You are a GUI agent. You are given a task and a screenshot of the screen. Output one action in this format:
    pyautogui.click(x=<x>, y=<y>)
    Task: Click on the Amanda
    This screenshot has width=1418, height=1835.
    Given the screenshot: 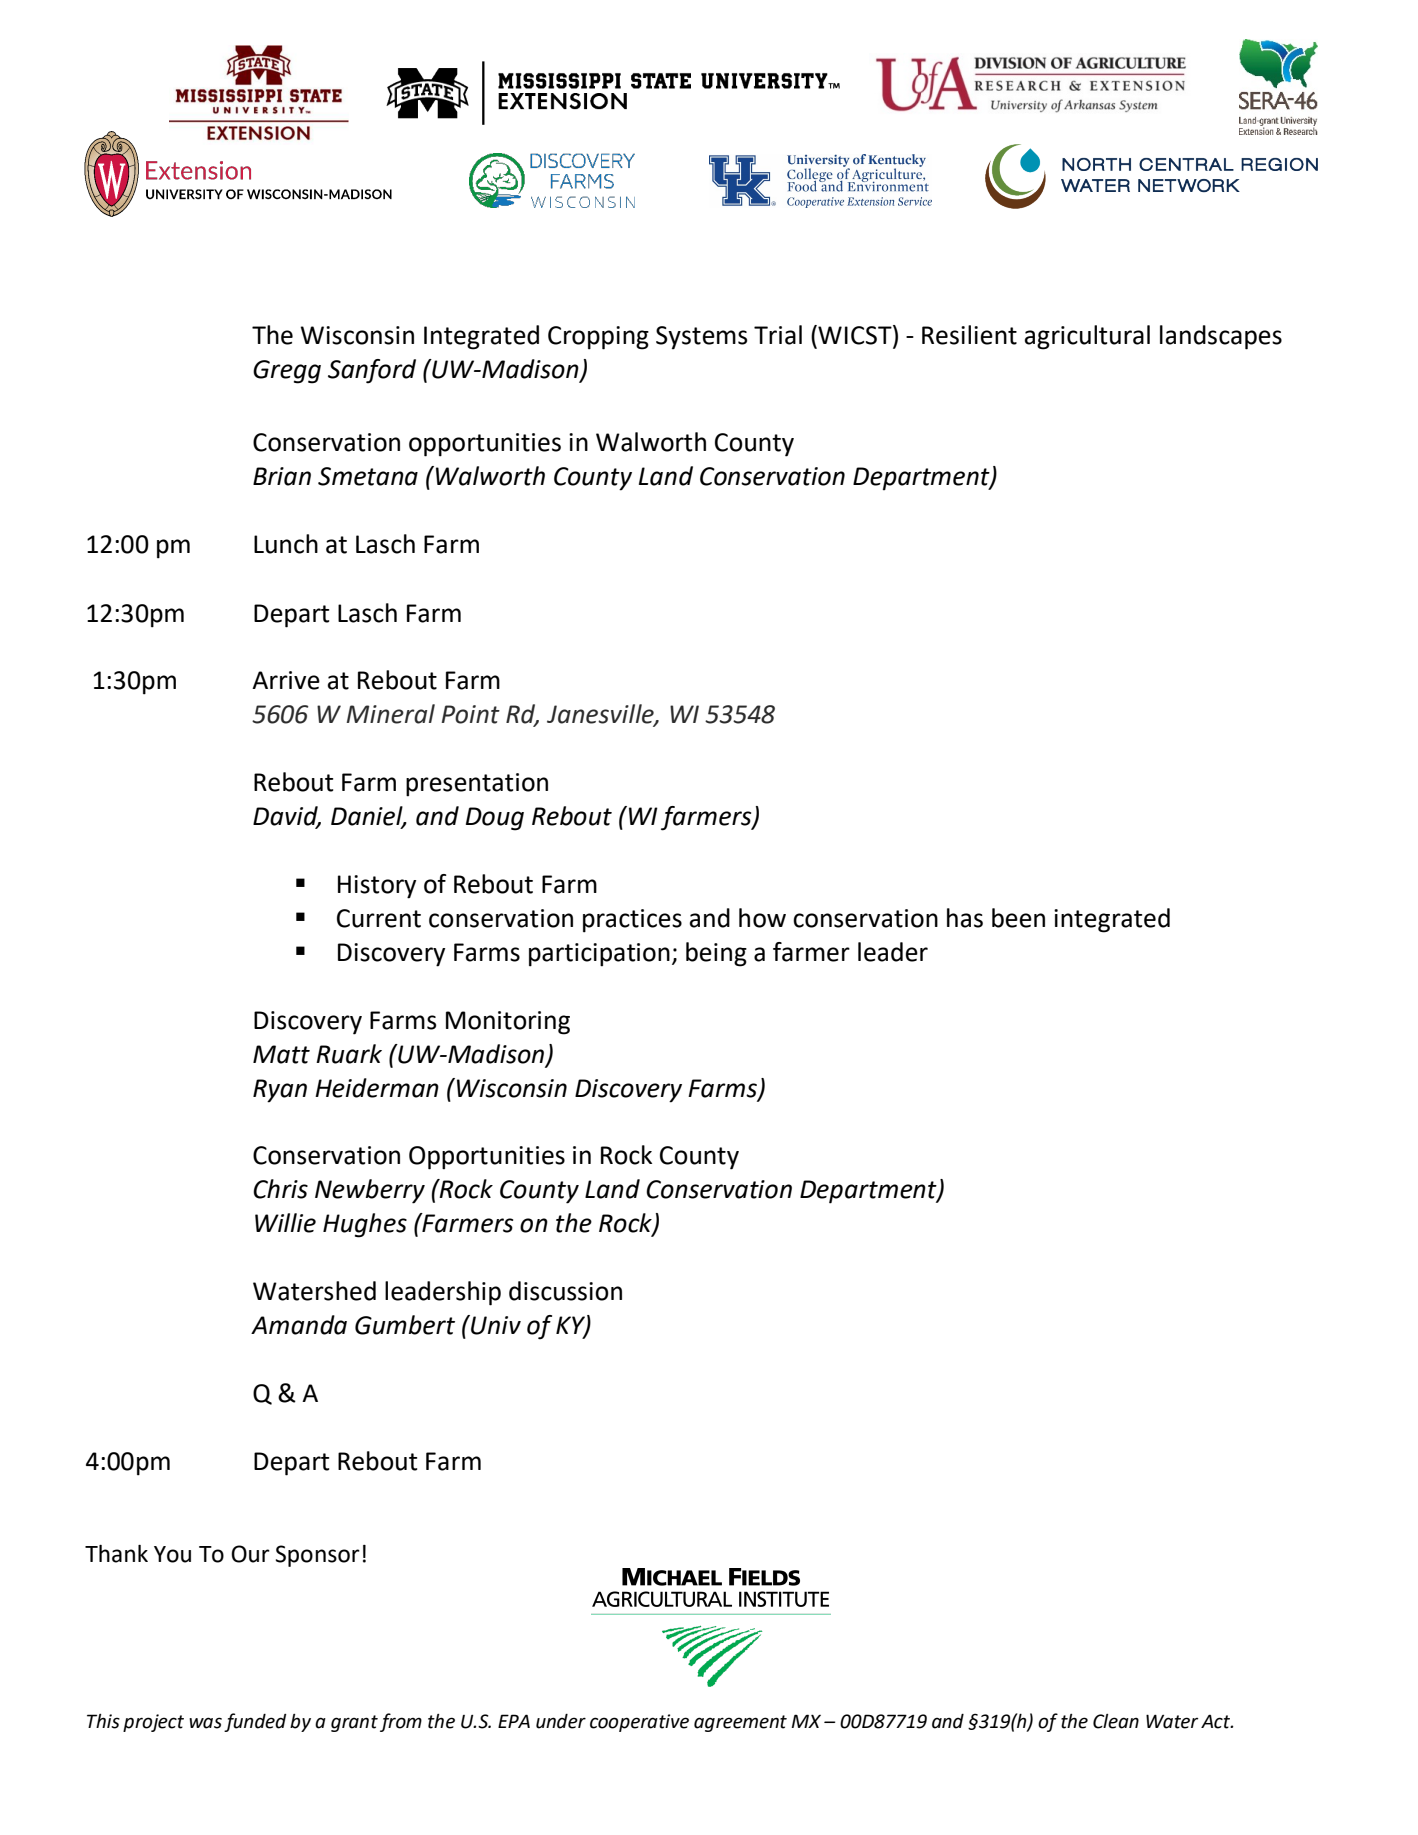 What is the action you would take?
    pyautogui.click(x=299, y=1325)
